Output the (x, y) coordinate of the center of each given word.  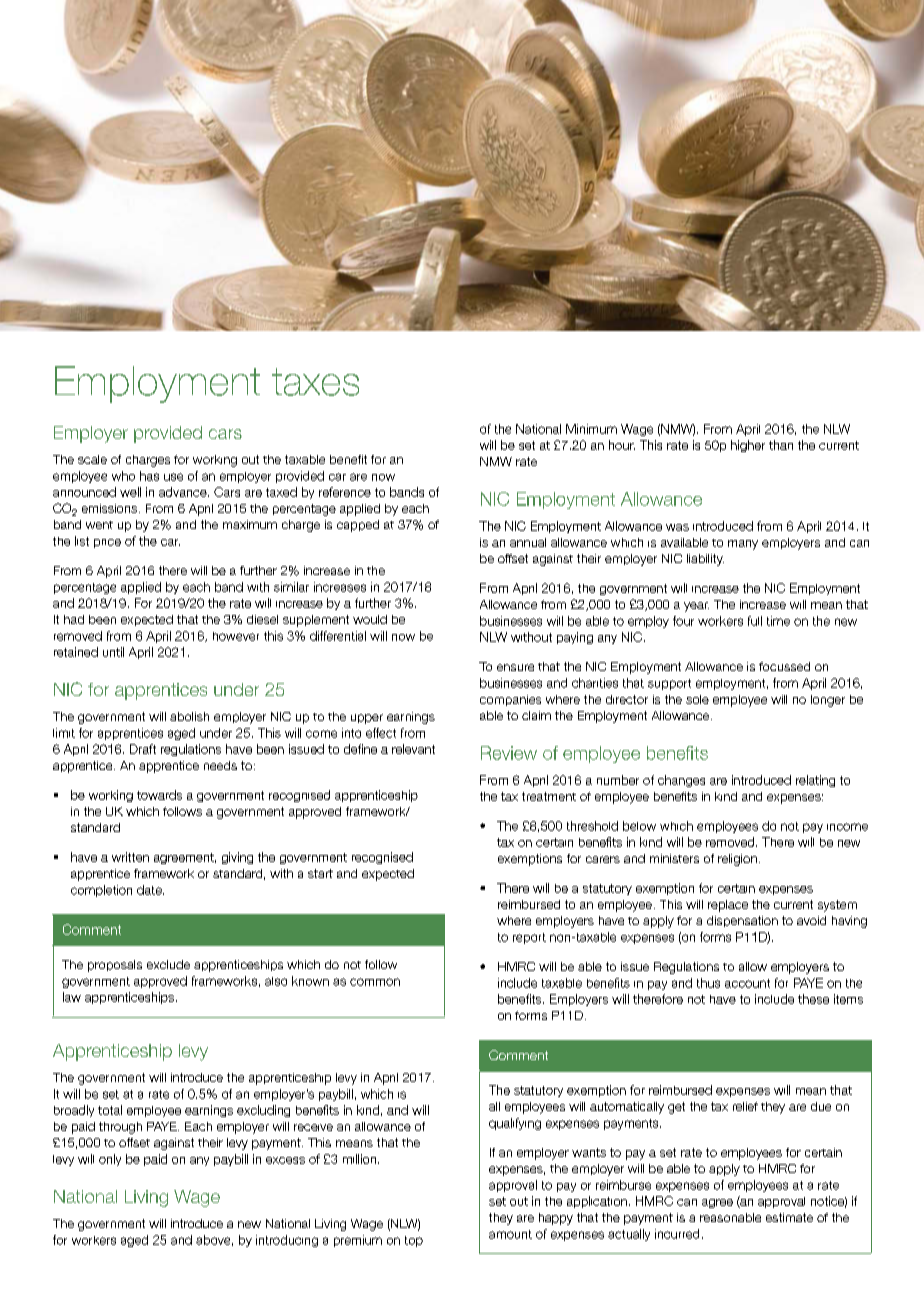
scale (92, 459)
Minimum (591, 429)
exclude (168, 964)
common (375, 982)
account (747, 983)
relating (815, 781)
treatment (549, 796)
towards (159, 795)
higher (748, 446)
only (110, 1160)
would (370, 619)
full (755, 621)
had (74, 619)
